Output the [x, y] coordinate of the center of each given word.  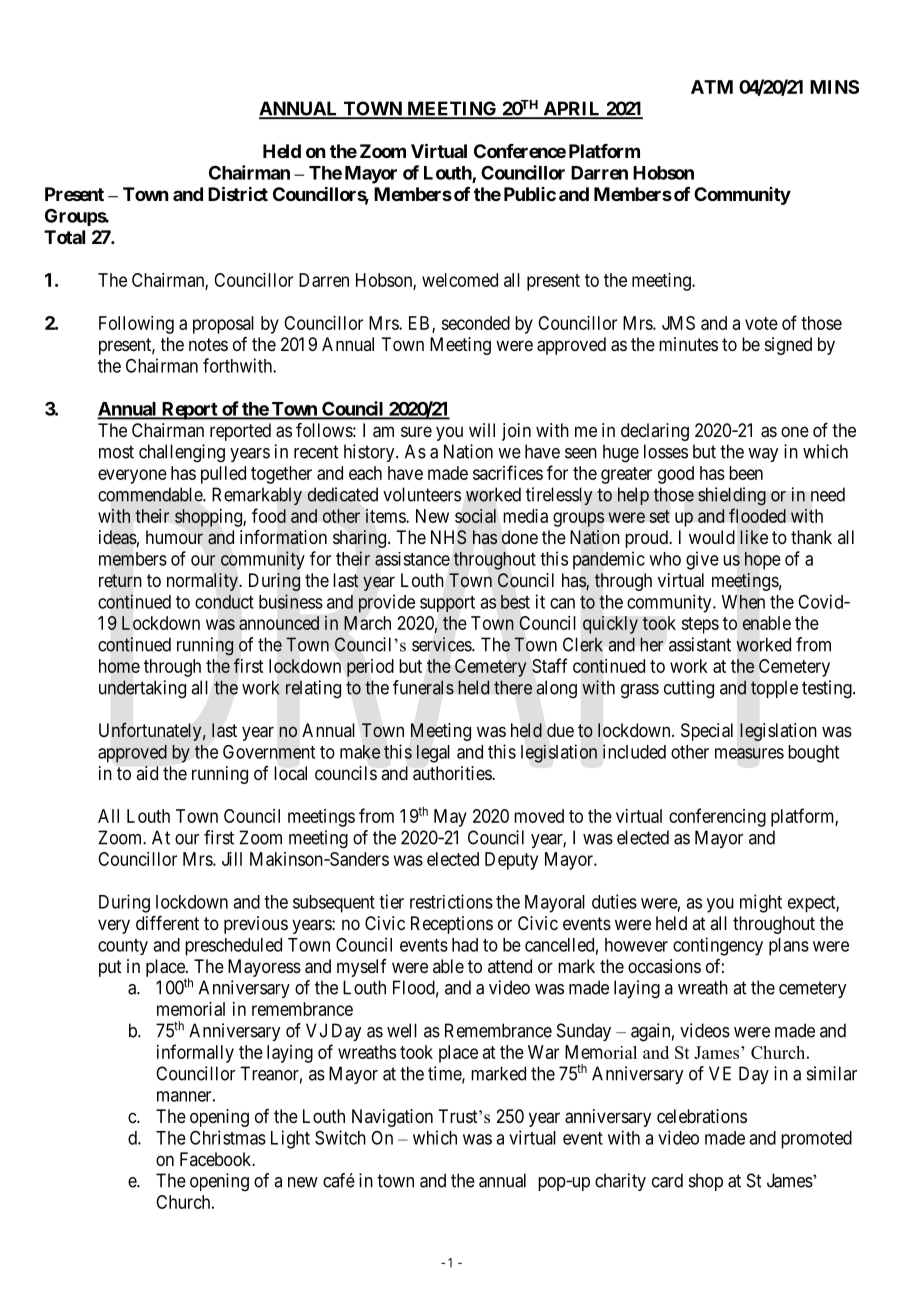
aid [147, 773]
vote [761, 323]
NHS [449, 537]
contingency [718, 946]
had [465, 945]
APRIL [572, 109]
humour [174, 537]
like [754, 537]
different [167, 923]
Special [707, 732]
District [238, 193]
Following [136, 325]
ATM [712, 87]
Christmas [228, 1137]
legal [433, 754]
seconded [475, 323]
